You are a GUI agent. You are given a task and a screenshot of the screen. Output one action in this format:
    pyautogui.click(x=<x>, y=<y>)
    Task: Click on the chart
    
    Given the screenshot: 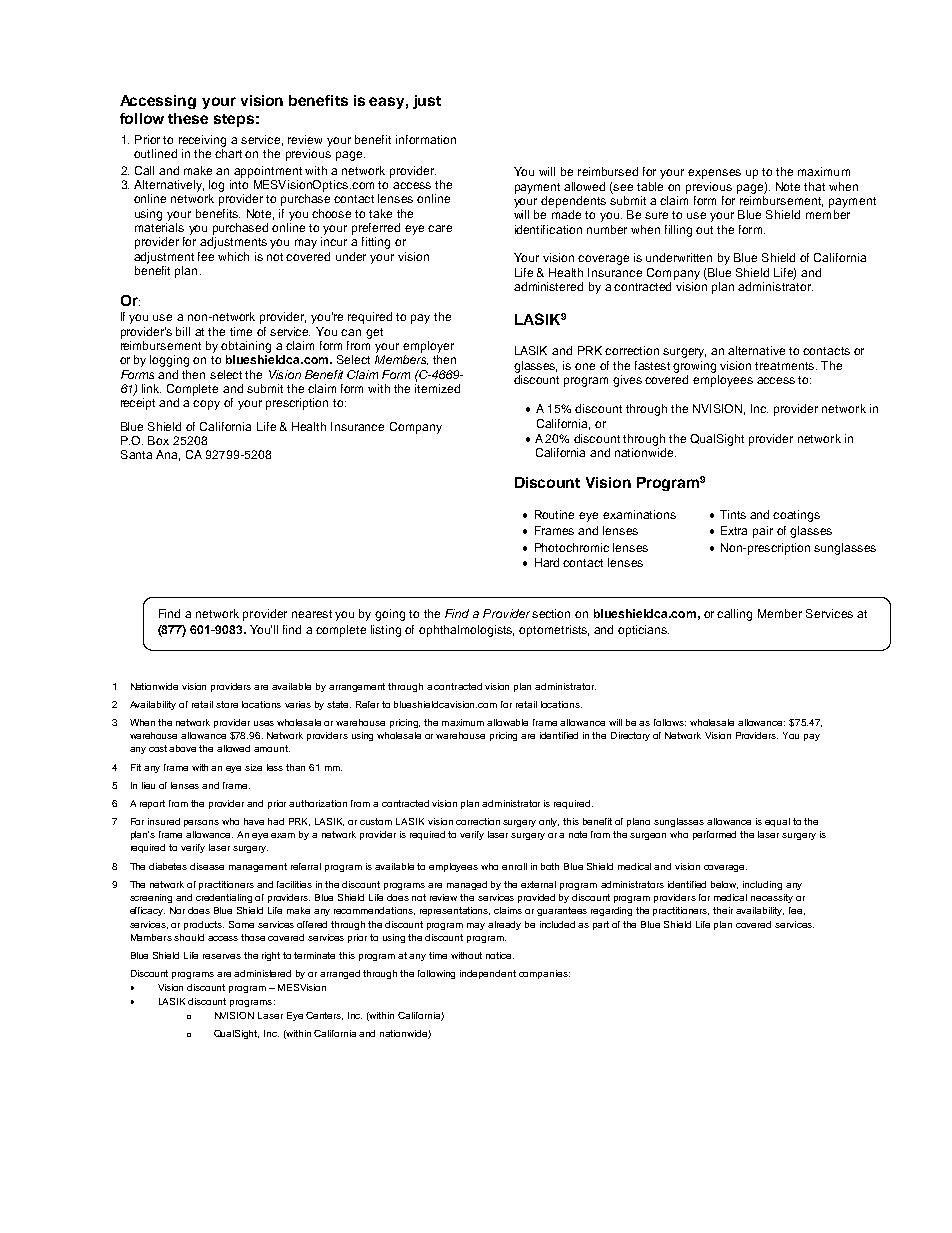 What is the action you would take?
    pyautogui.click(x=228, y=153)
